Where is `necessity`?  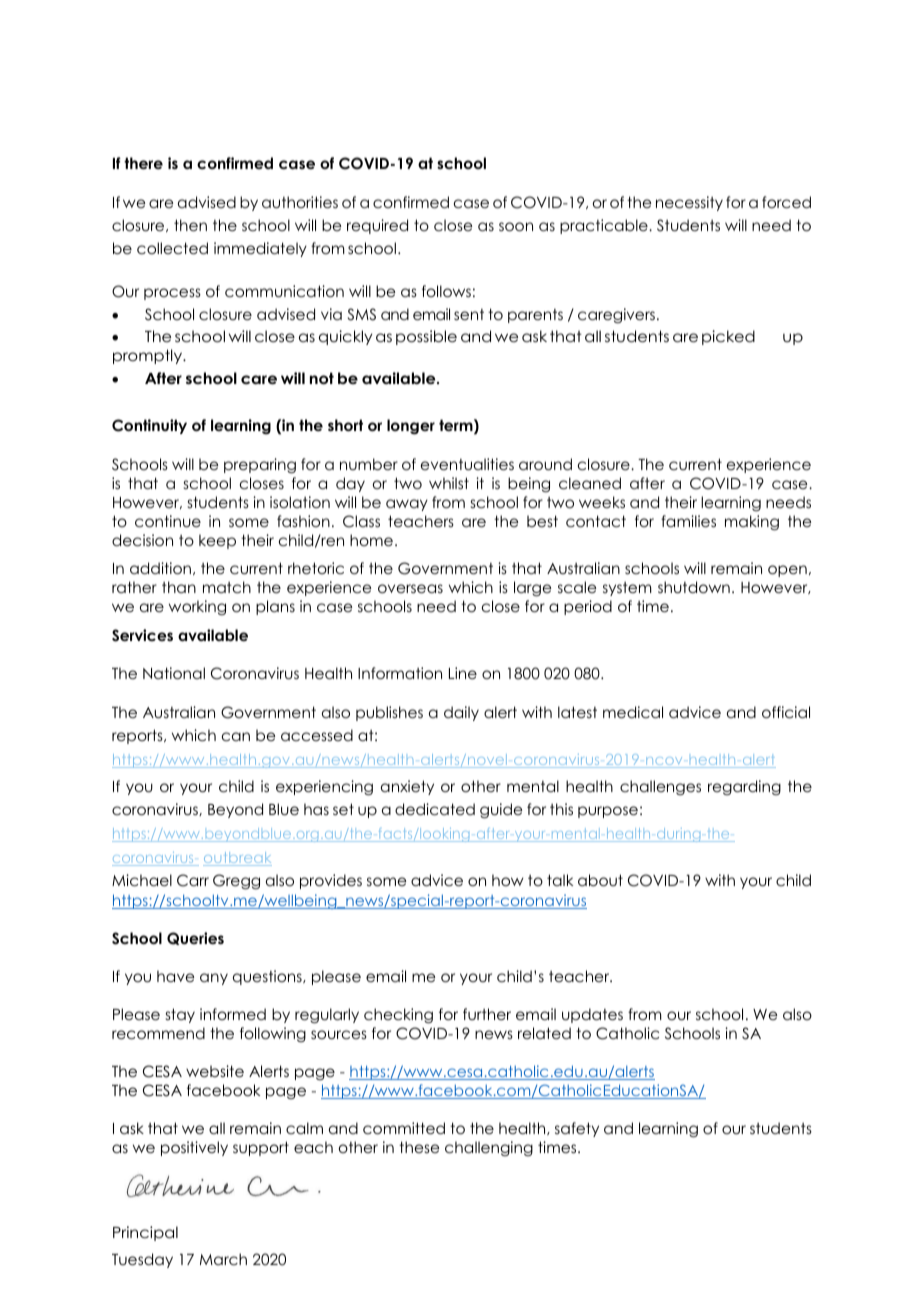
necessity is located at coordinates (689, 203).
